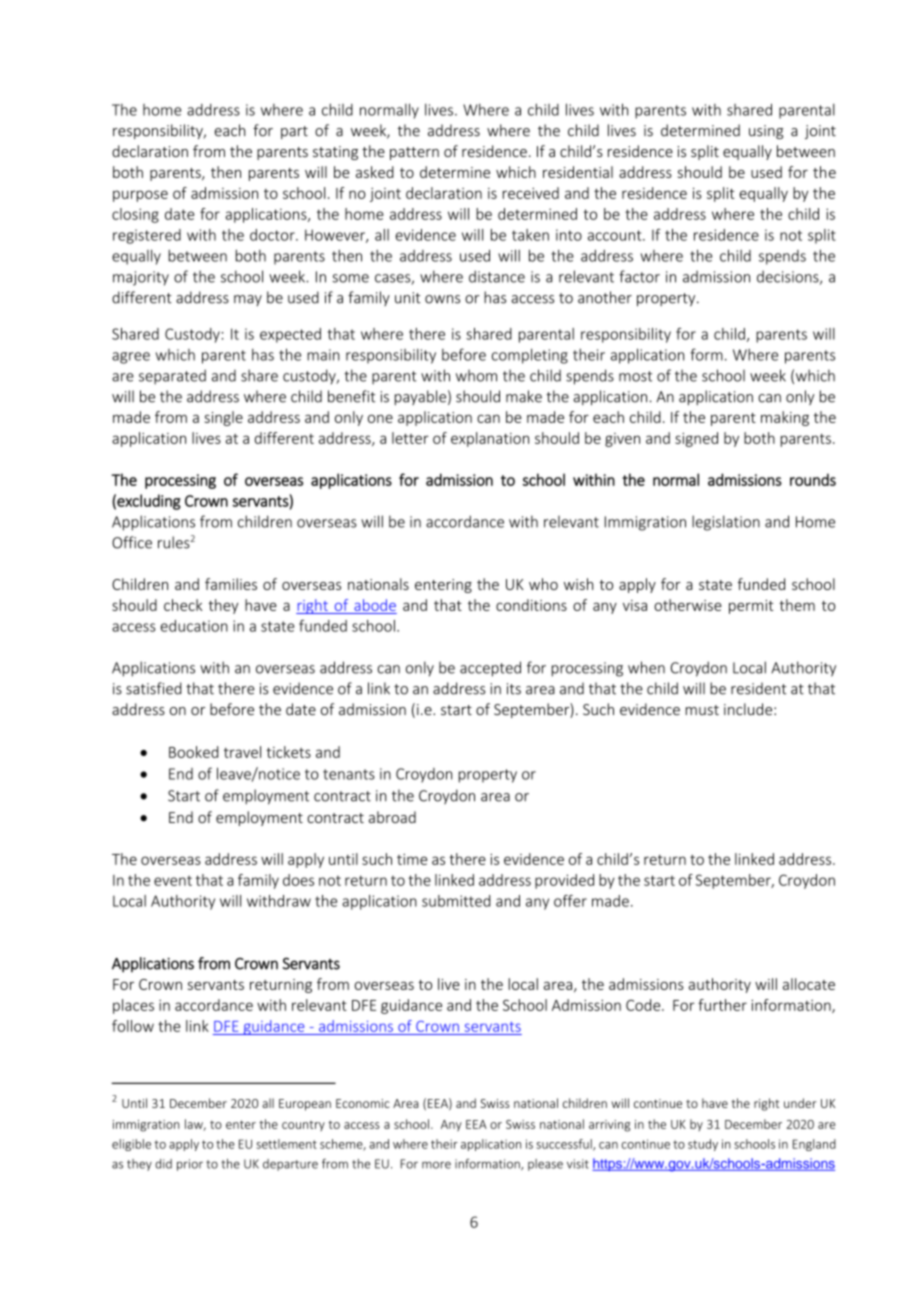 Image resolution: width=924 pixels, height=1308 pixels. Describe the element at coordinates (766, 132) in the screenshot. I see `using` at that location.
